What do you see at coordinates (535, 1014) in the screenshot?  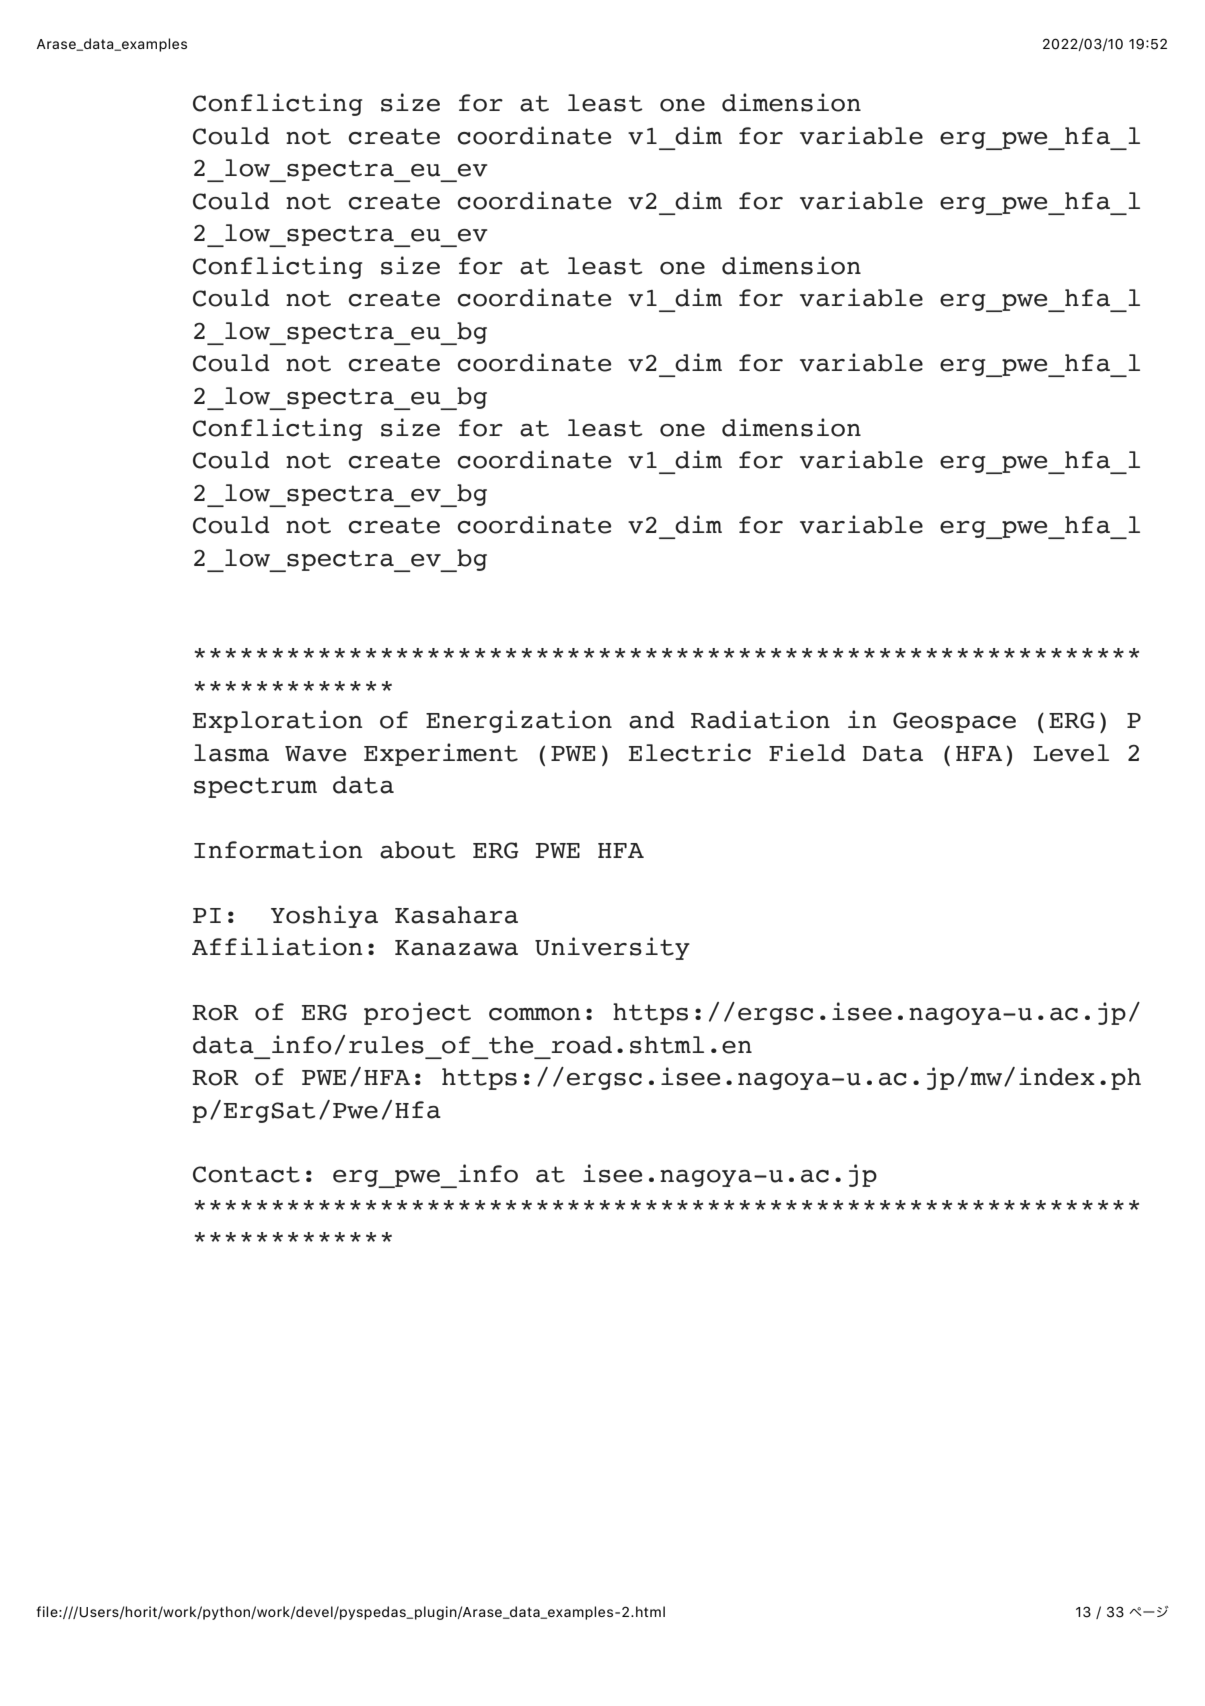 I see `common` at bounding box center [535, 1014].
